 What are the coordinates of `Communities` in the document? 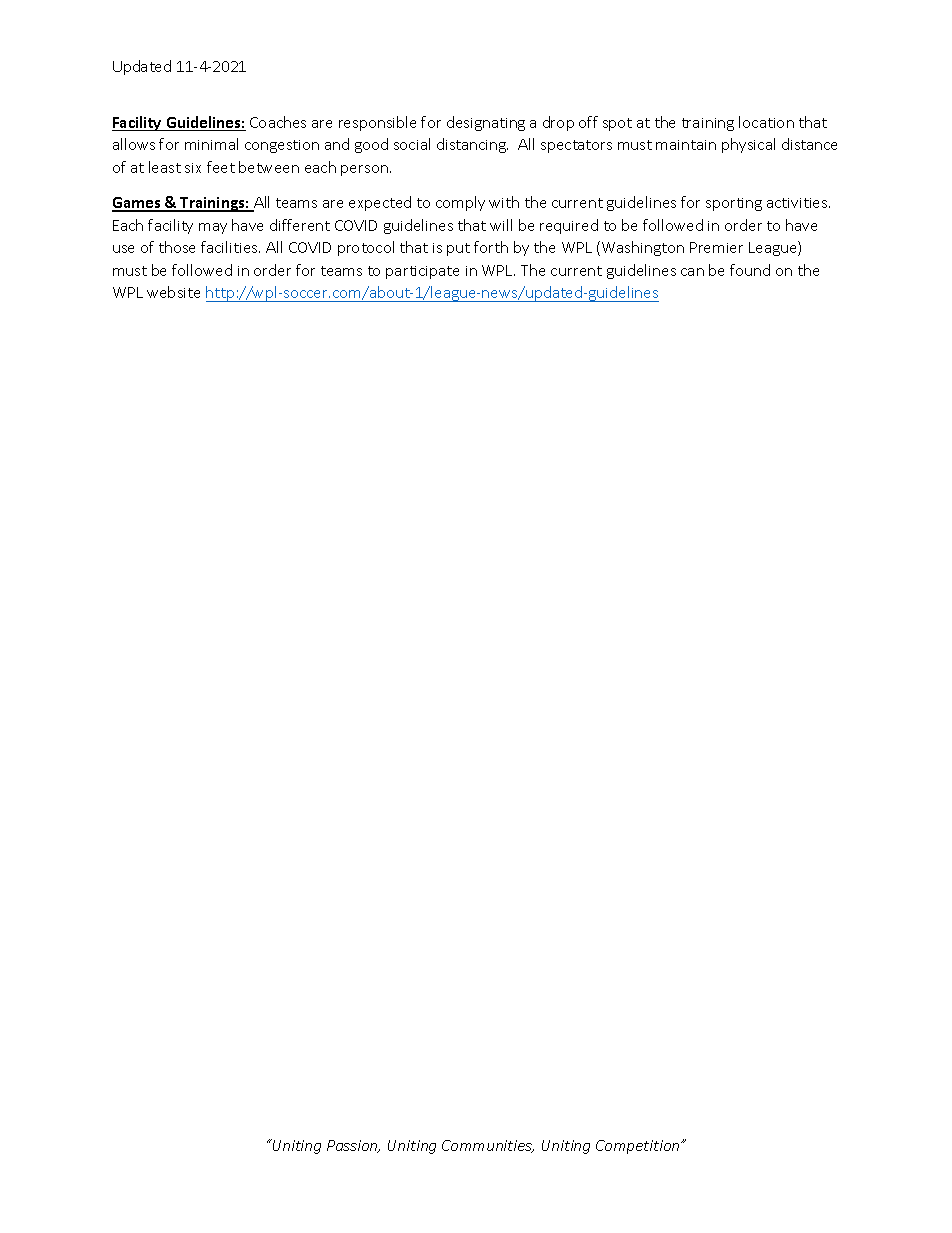 It's located at (488, 1146).
